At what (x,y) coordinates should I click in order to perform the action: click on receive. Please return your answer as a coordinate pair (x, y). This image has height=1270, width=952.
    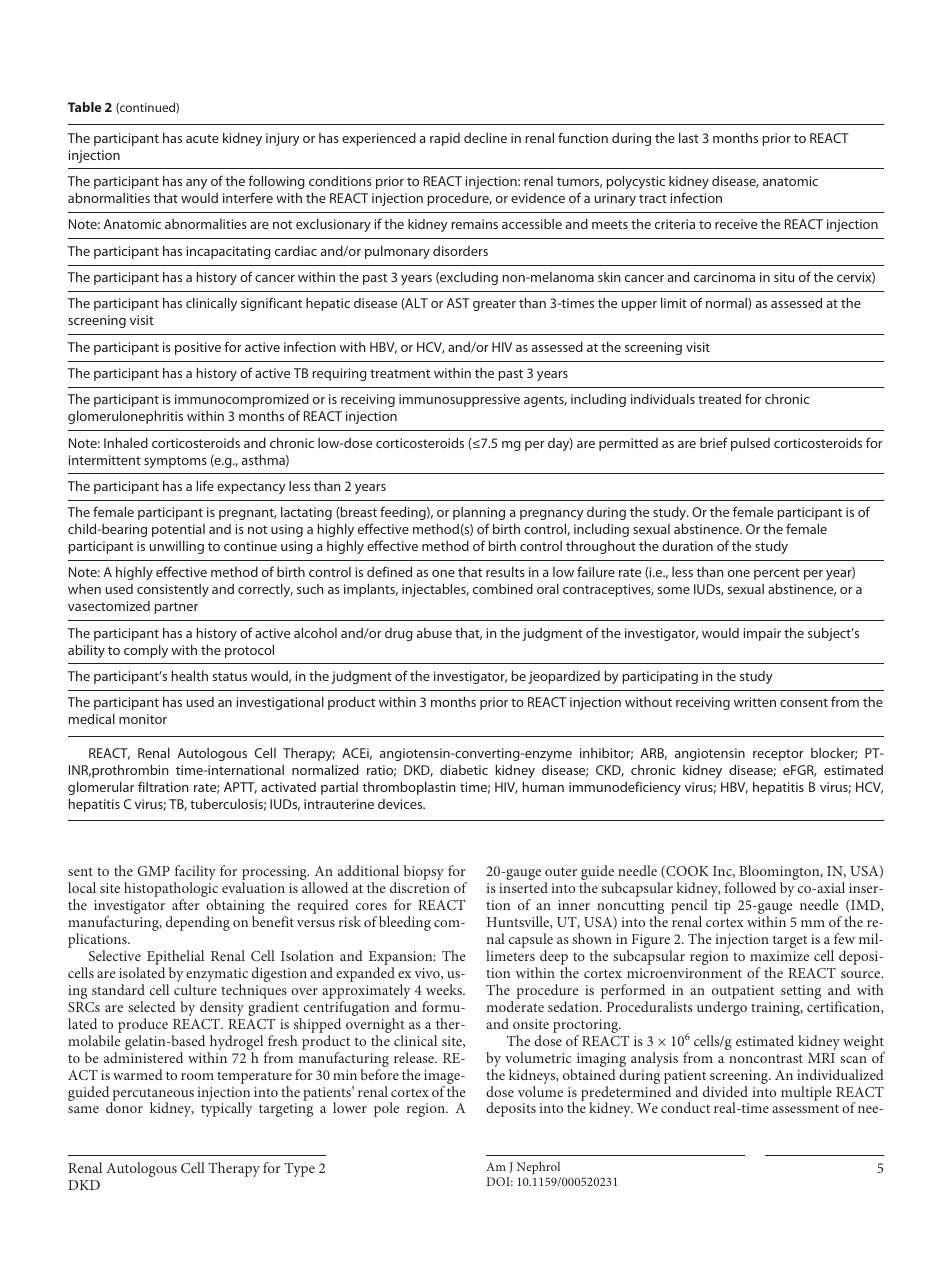
    Looking at the image, I should click on (736, 224).
